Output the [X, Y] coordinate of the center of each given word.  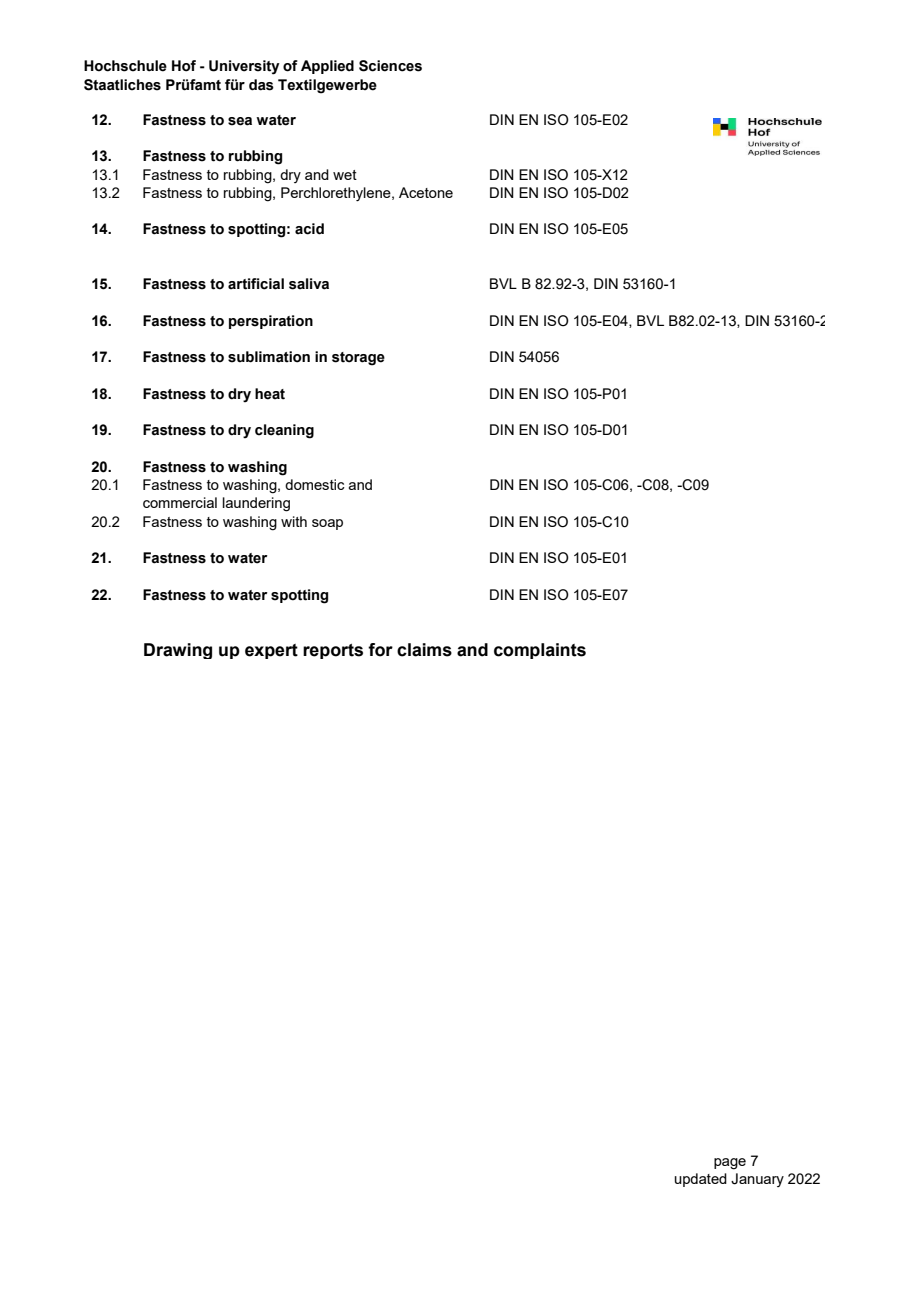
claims [424, 650]
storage [358, 359]
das [261, 85]
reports [333, 651]
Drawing [178, 651]
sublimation [269, 357]
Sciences [390, 66]
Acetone [426, 192]
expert [271, 651]
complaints [540, 651]
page [730, 1164]
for [380, 650]
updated [701, 1180]
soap [327, 524]
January [757, 1180]
